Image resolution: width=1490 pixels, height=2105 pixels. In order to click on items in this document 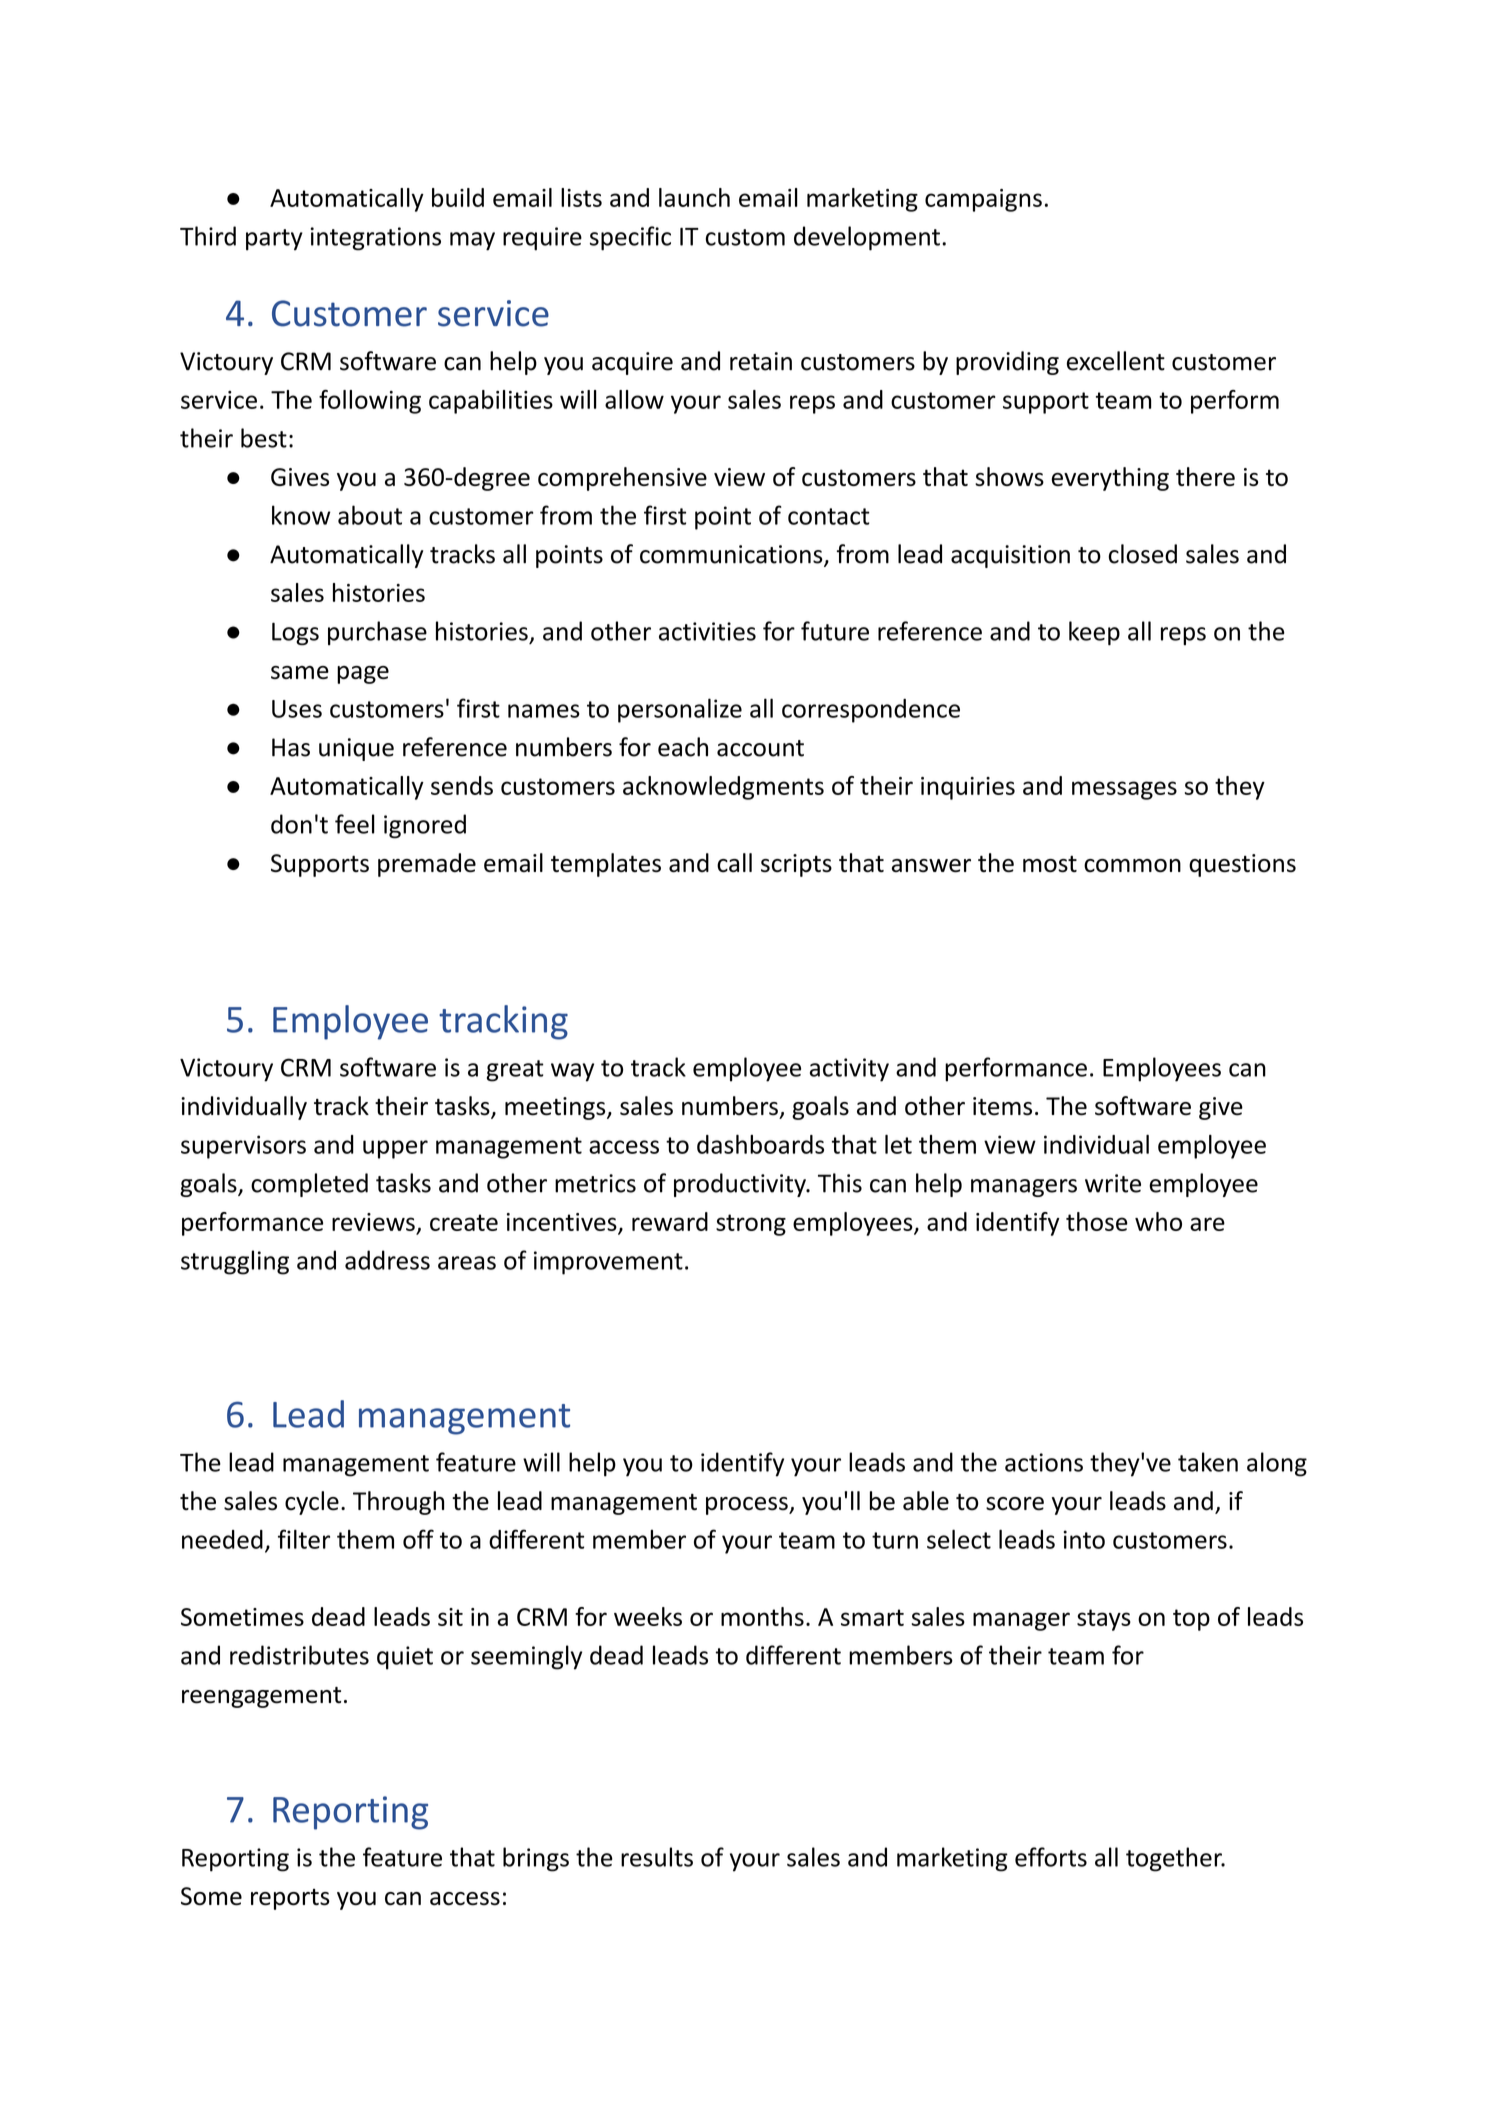, I will do `click(1002, 1106)`.
